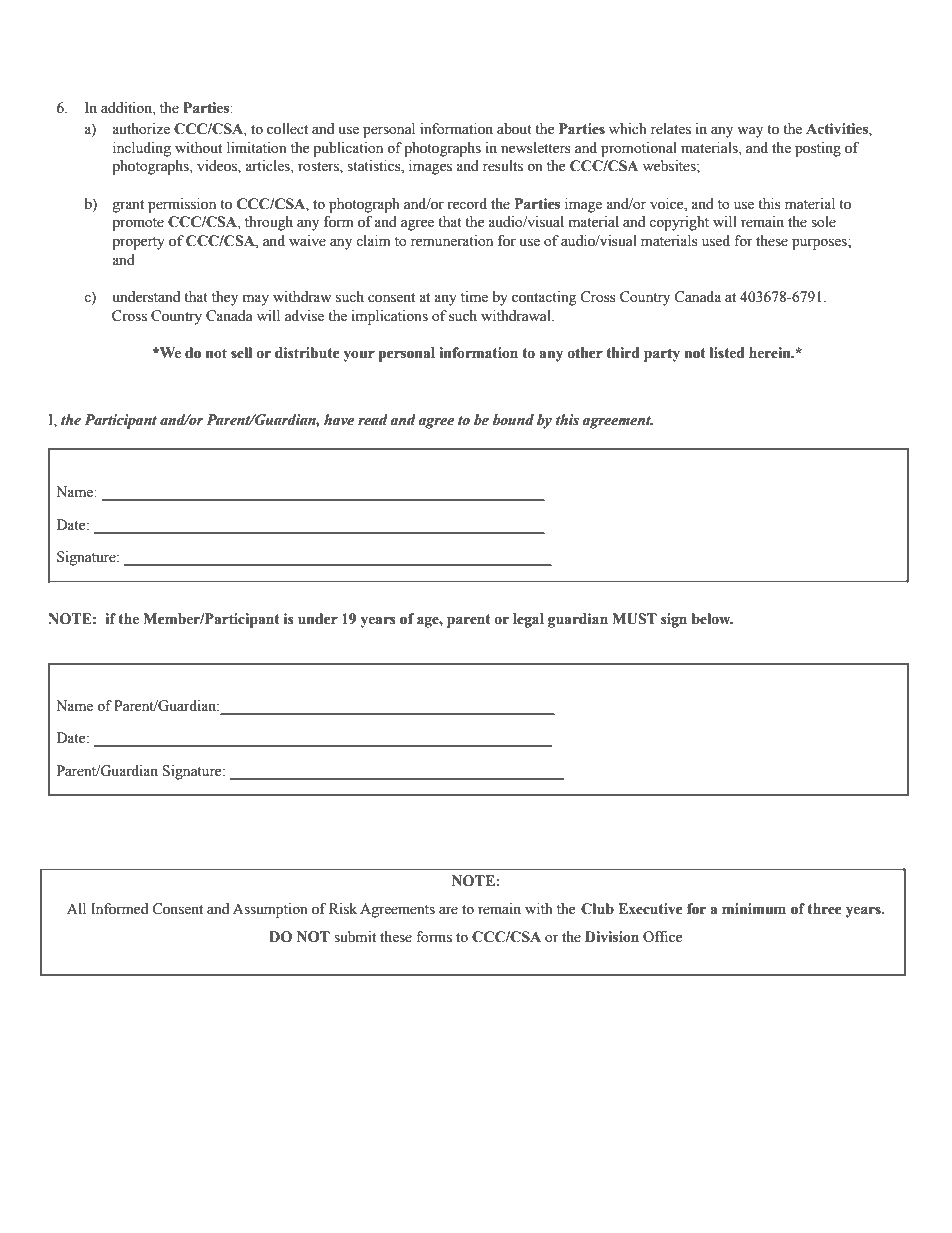 The width and height of the screenshot is (952, 1233). What do you see at coordinates (355, 937) in the screenshot?
I see `submit` at bounding box center [355, 937].
